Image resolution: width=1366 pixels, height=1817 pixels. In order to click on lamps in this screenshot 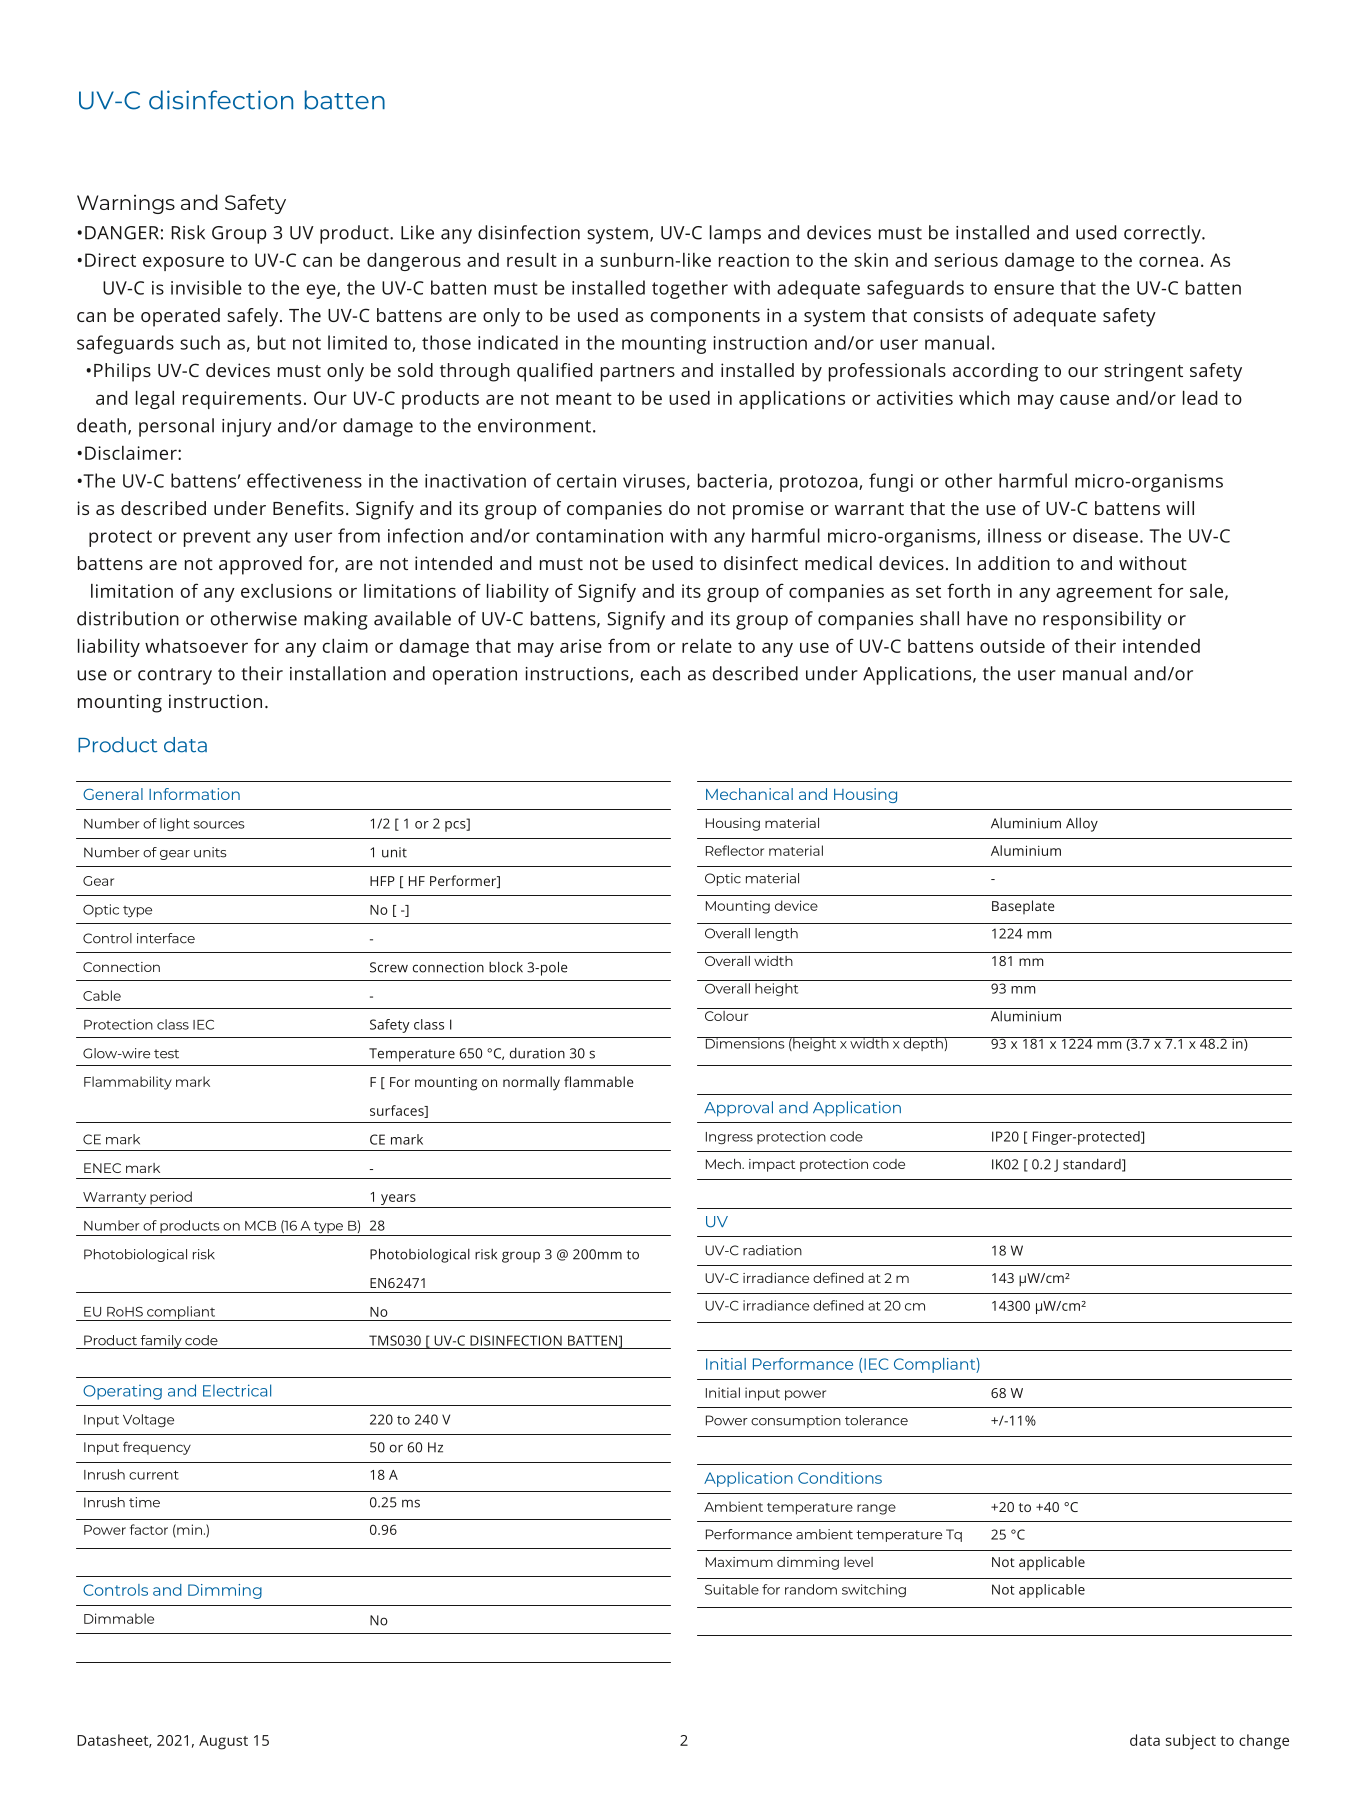, I will do `click(735, 234)`.
